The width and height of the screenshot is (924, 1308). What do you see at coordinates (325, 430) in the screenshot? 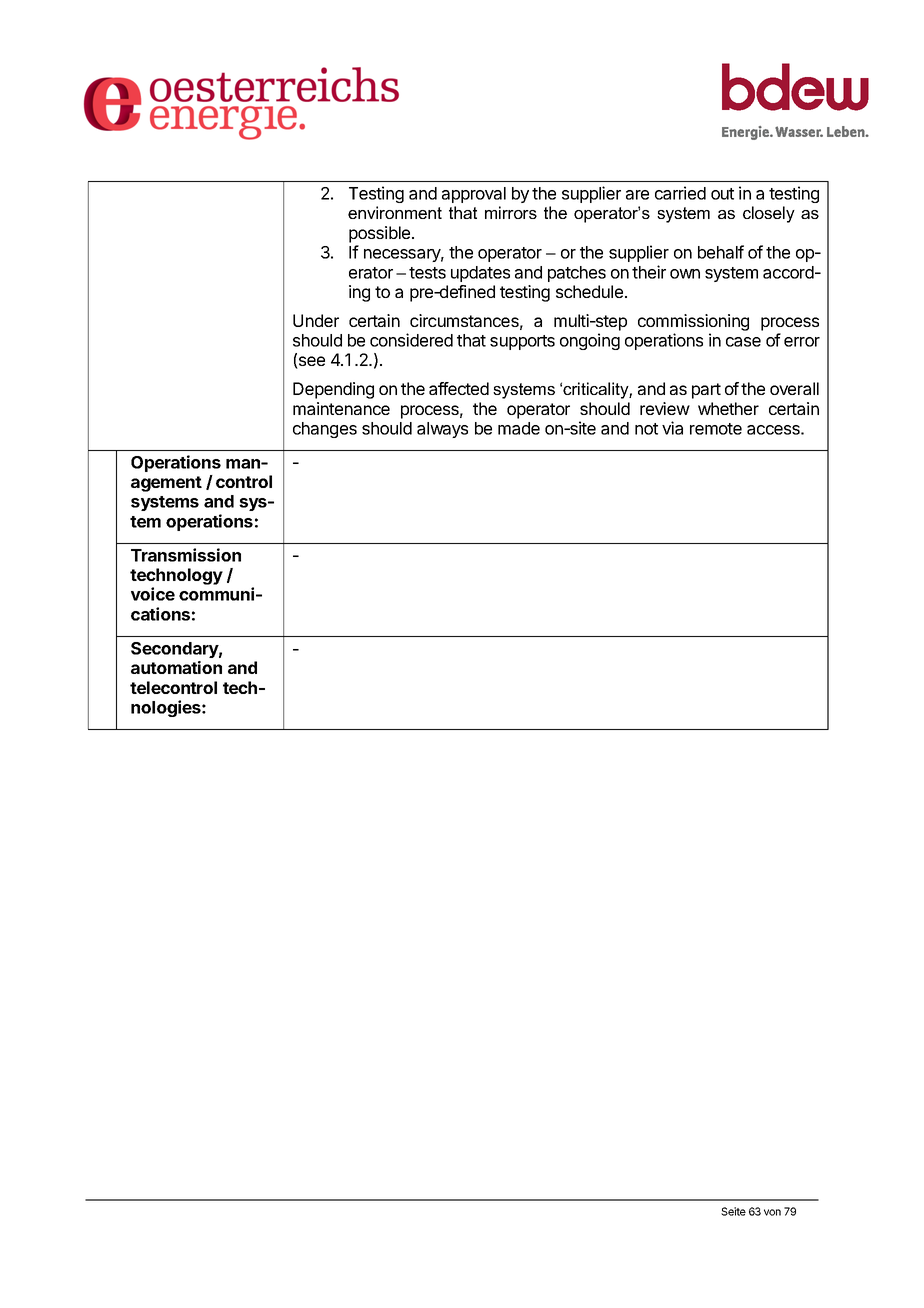
I see `changes` at bounding box center [325, 430].
